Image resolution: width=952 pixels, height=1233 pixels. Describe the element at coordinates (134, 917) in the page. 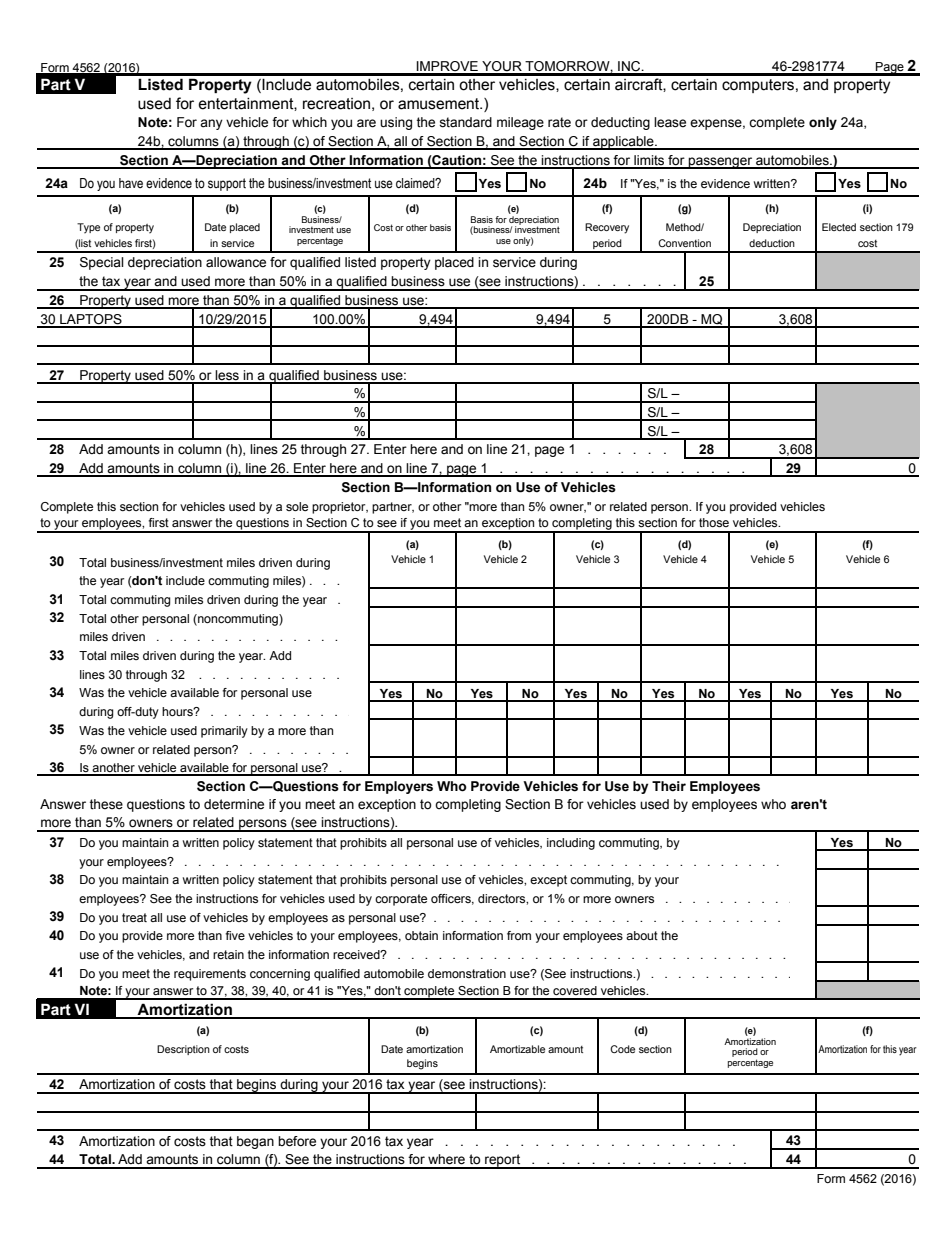

I see `treat` at that location.
